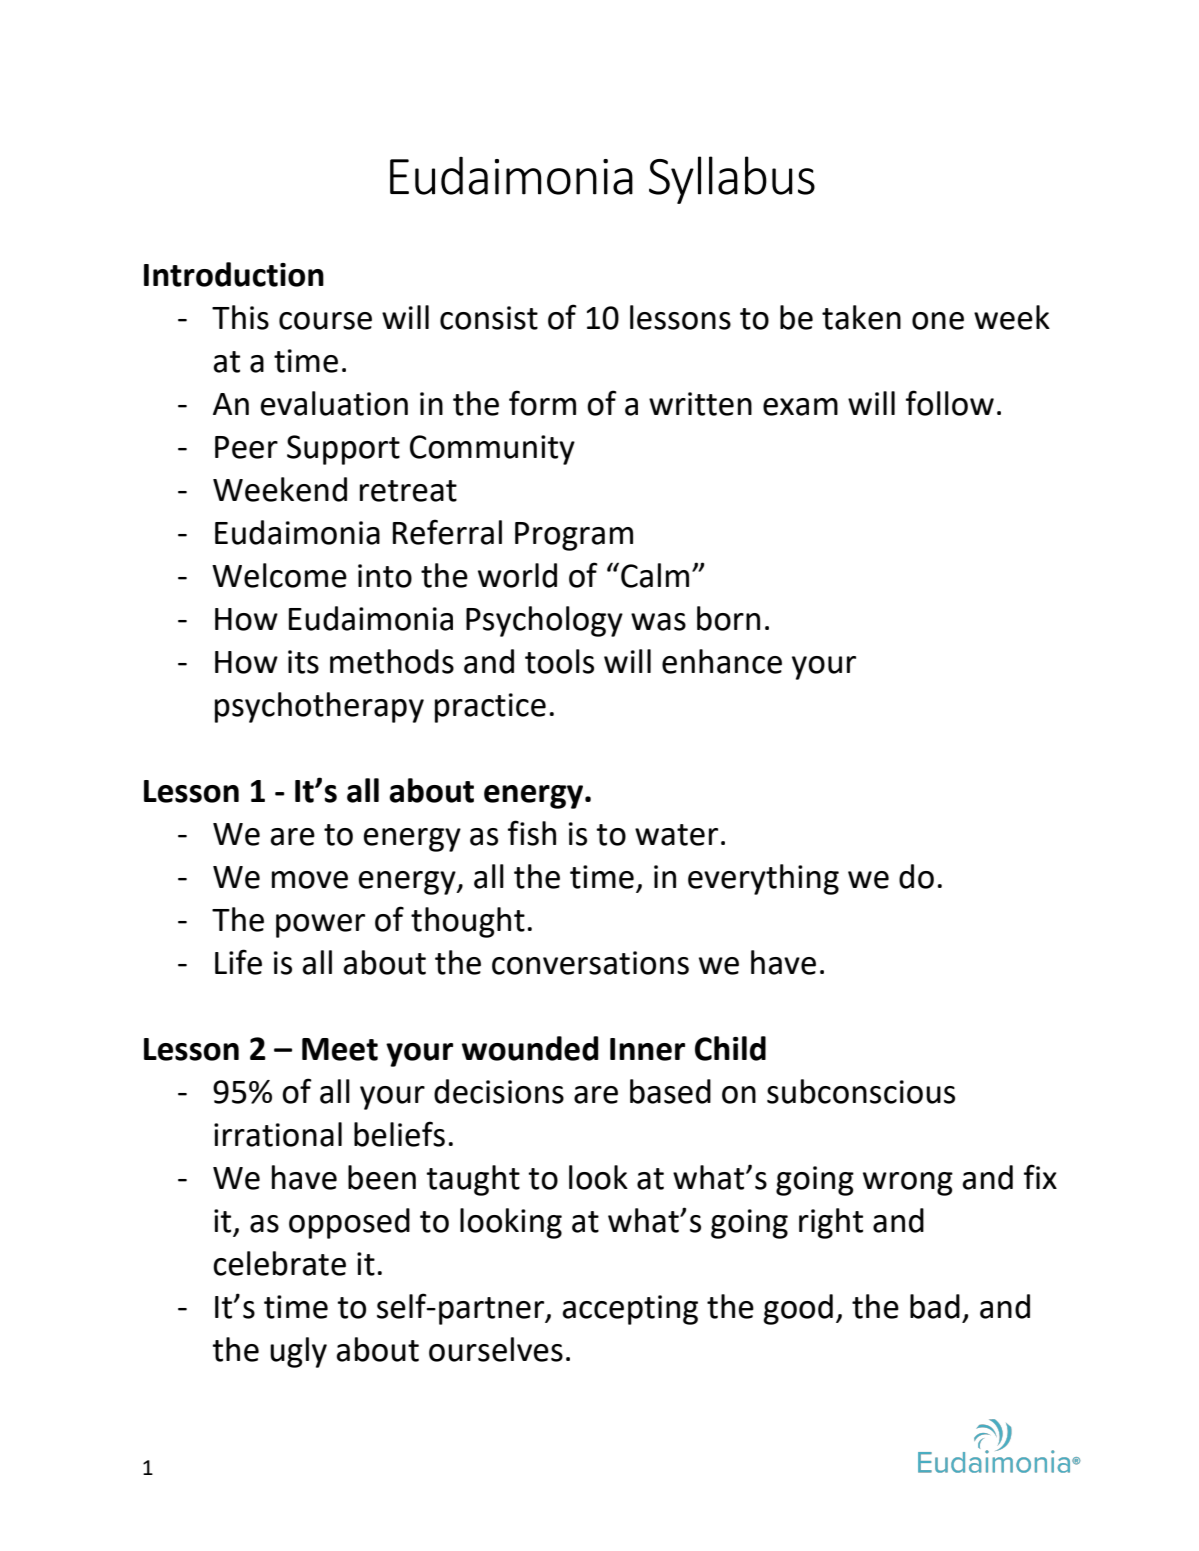 This screenshot has height=1551, width=1199. Describe the element at coordinates (340, 1049) in the screenshot. I see `Meet` at that location.
